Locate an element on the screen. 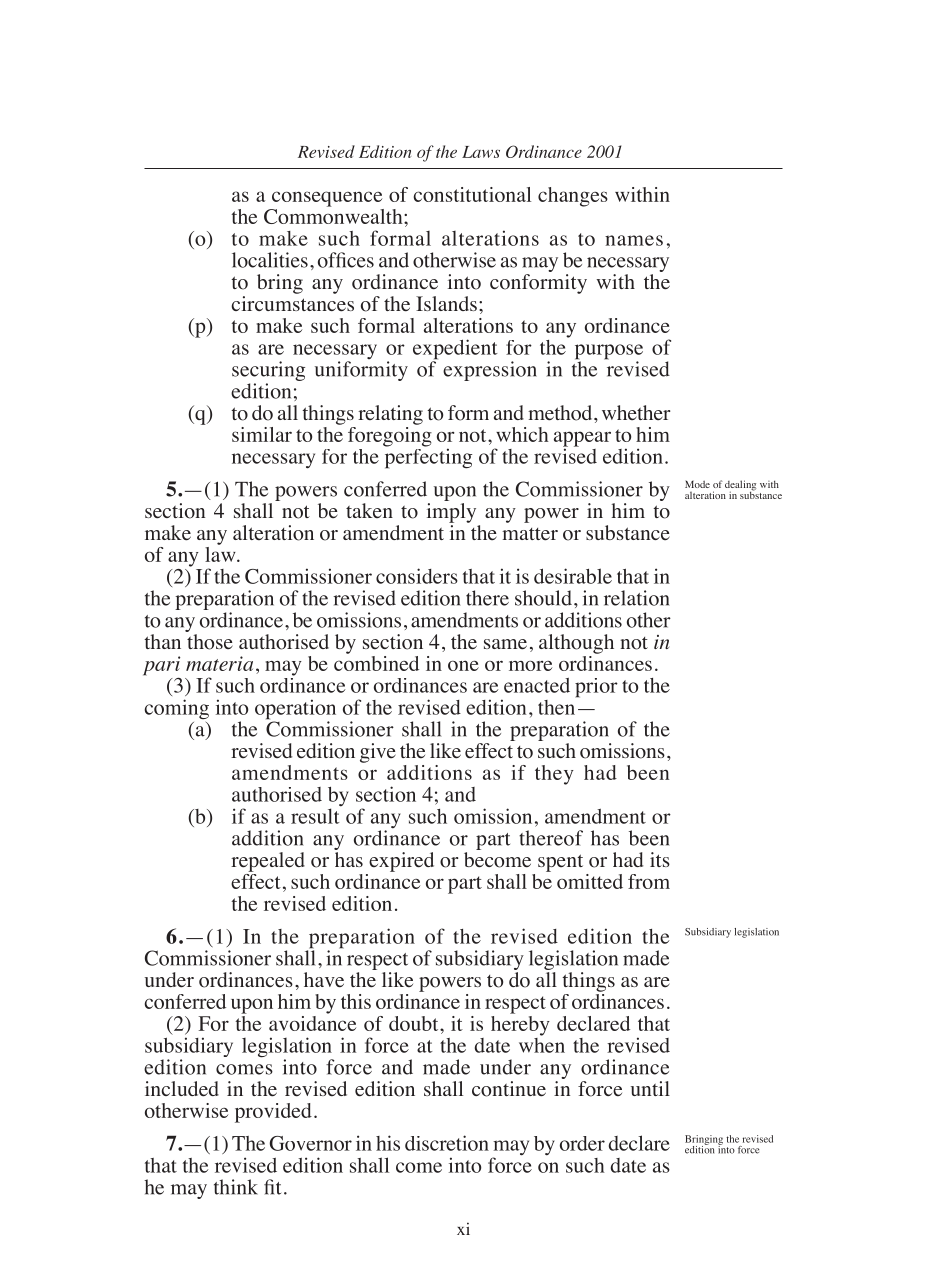  same is located at coordinates (505, 644).
